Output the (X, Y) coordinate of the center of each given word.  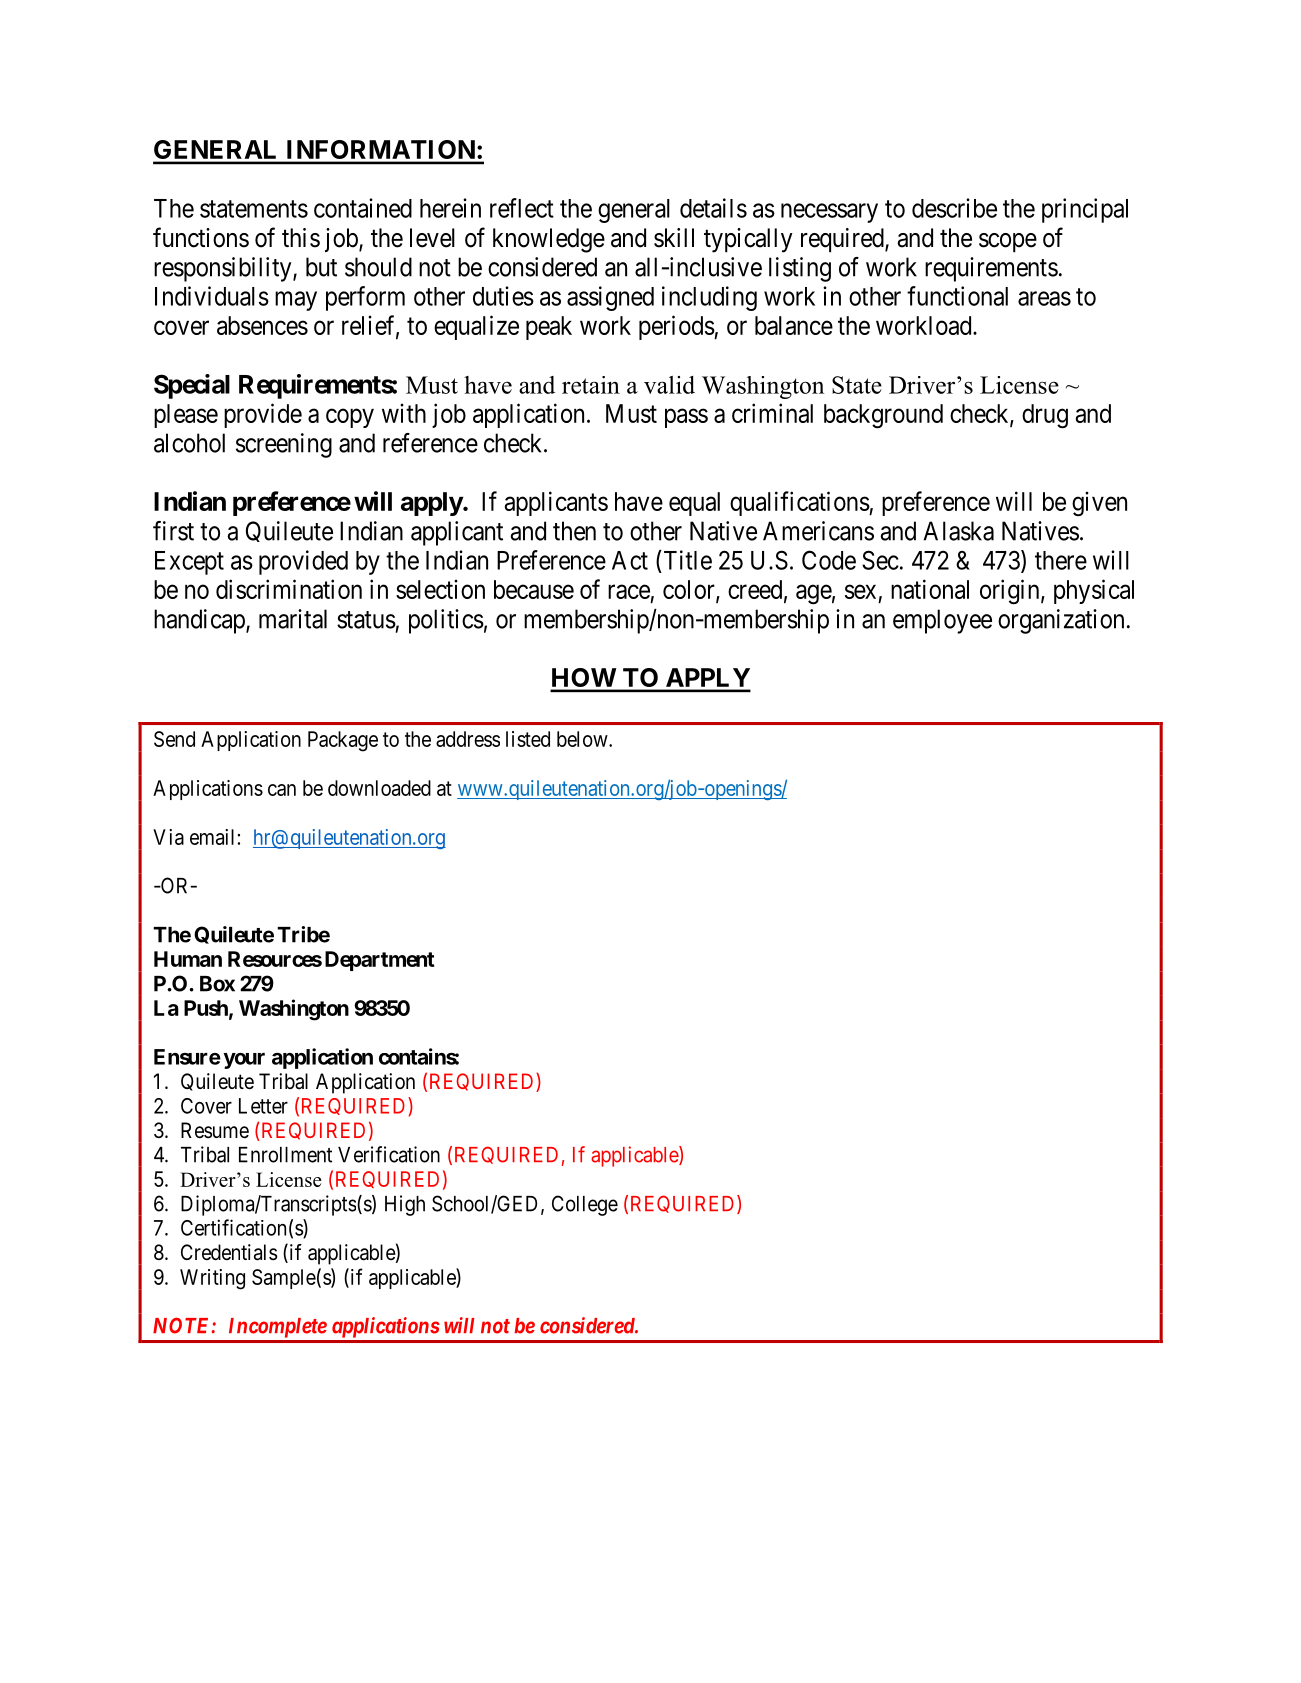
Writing (212, 1279)
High (405, 1205)
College (585, 1205)
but (321, 267)
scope (1008, 243)
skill (674, 238)
